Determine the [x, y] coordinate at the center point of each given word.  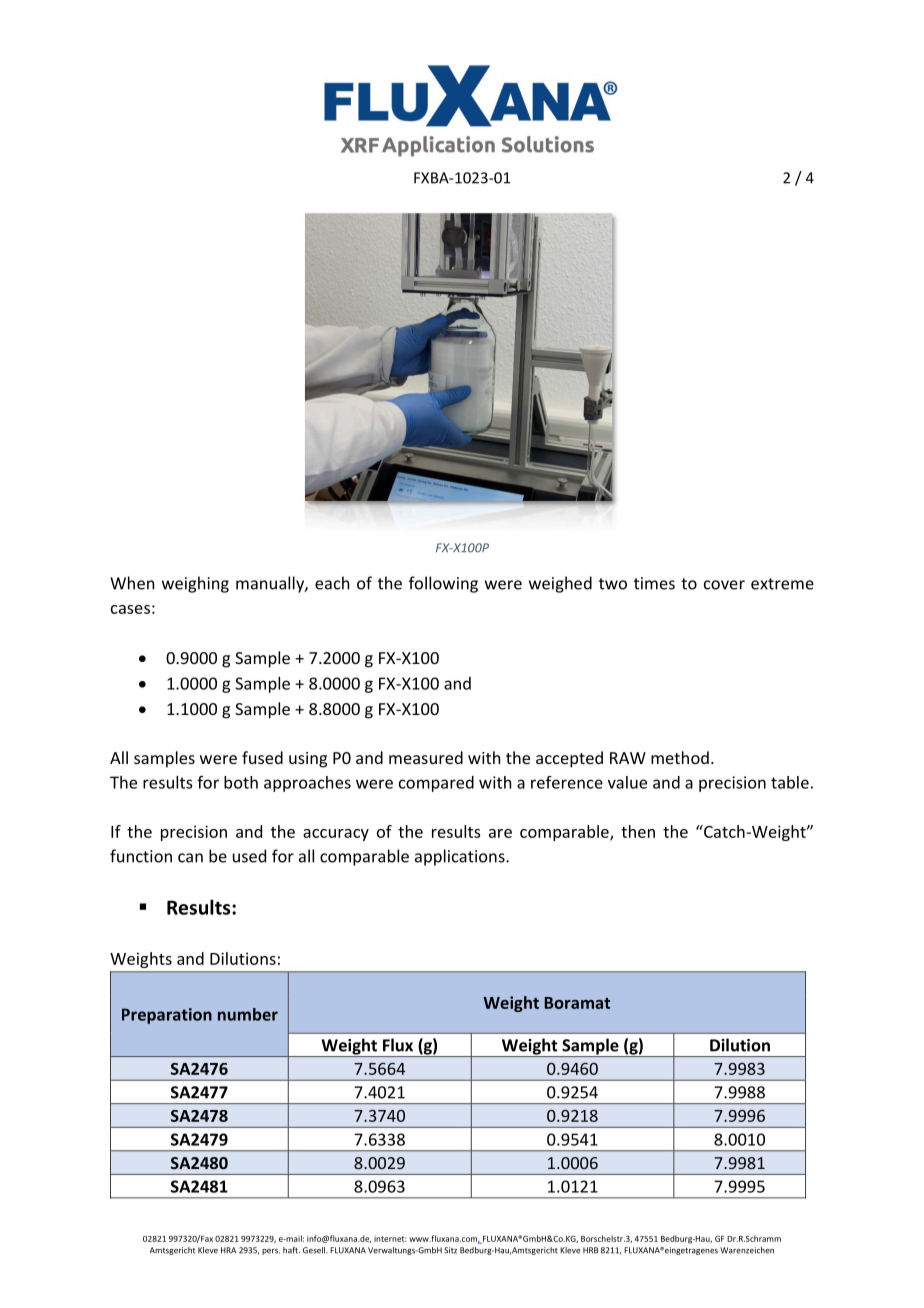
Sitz [450, 1250]
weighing [195, 584]
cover [724, 585]
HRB [590, 1250]
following [443, 584]
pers [271, 1252]
